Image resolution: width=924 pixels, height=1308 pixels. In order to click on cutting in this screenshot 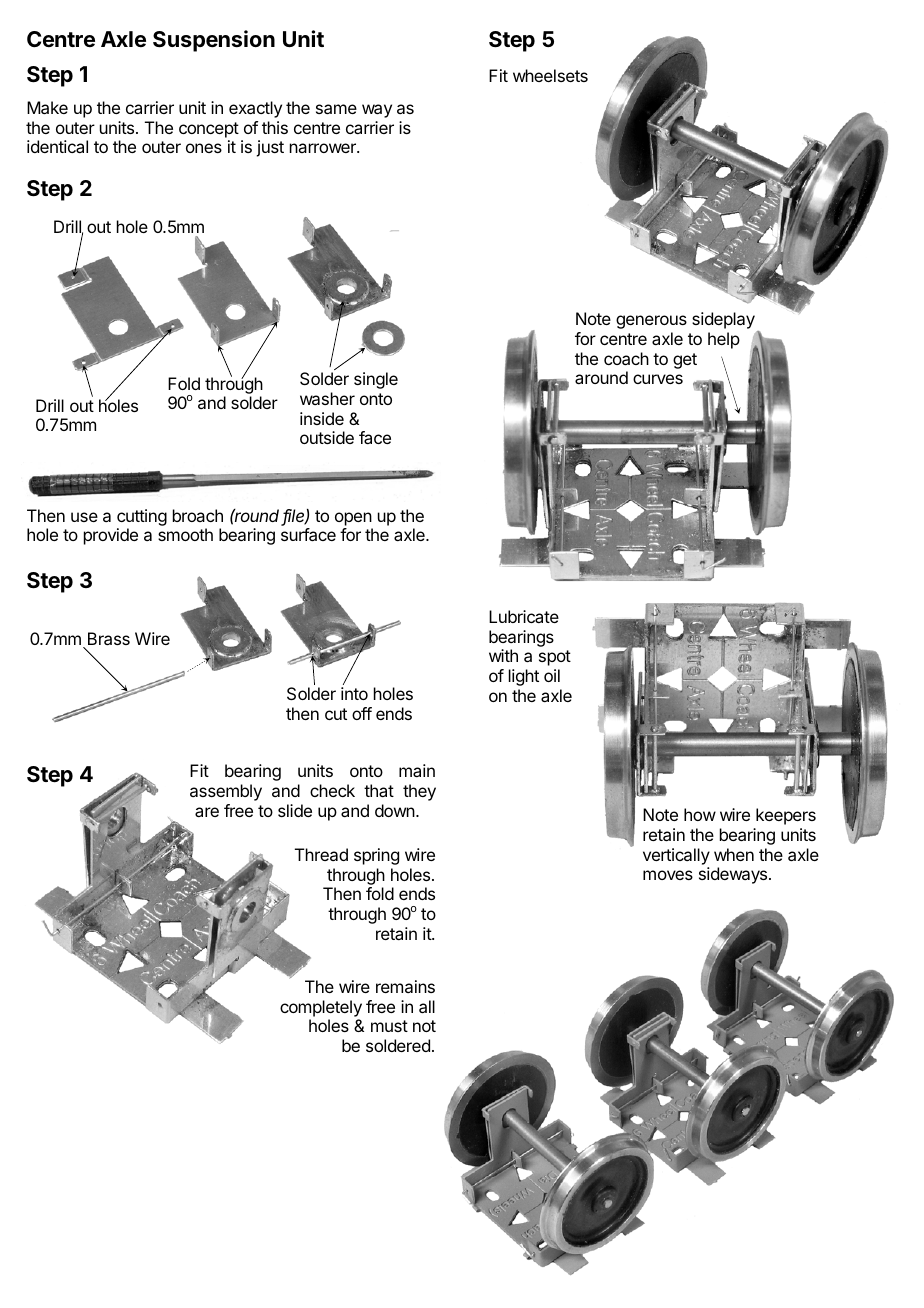, I will do `click(142, 519)`.
